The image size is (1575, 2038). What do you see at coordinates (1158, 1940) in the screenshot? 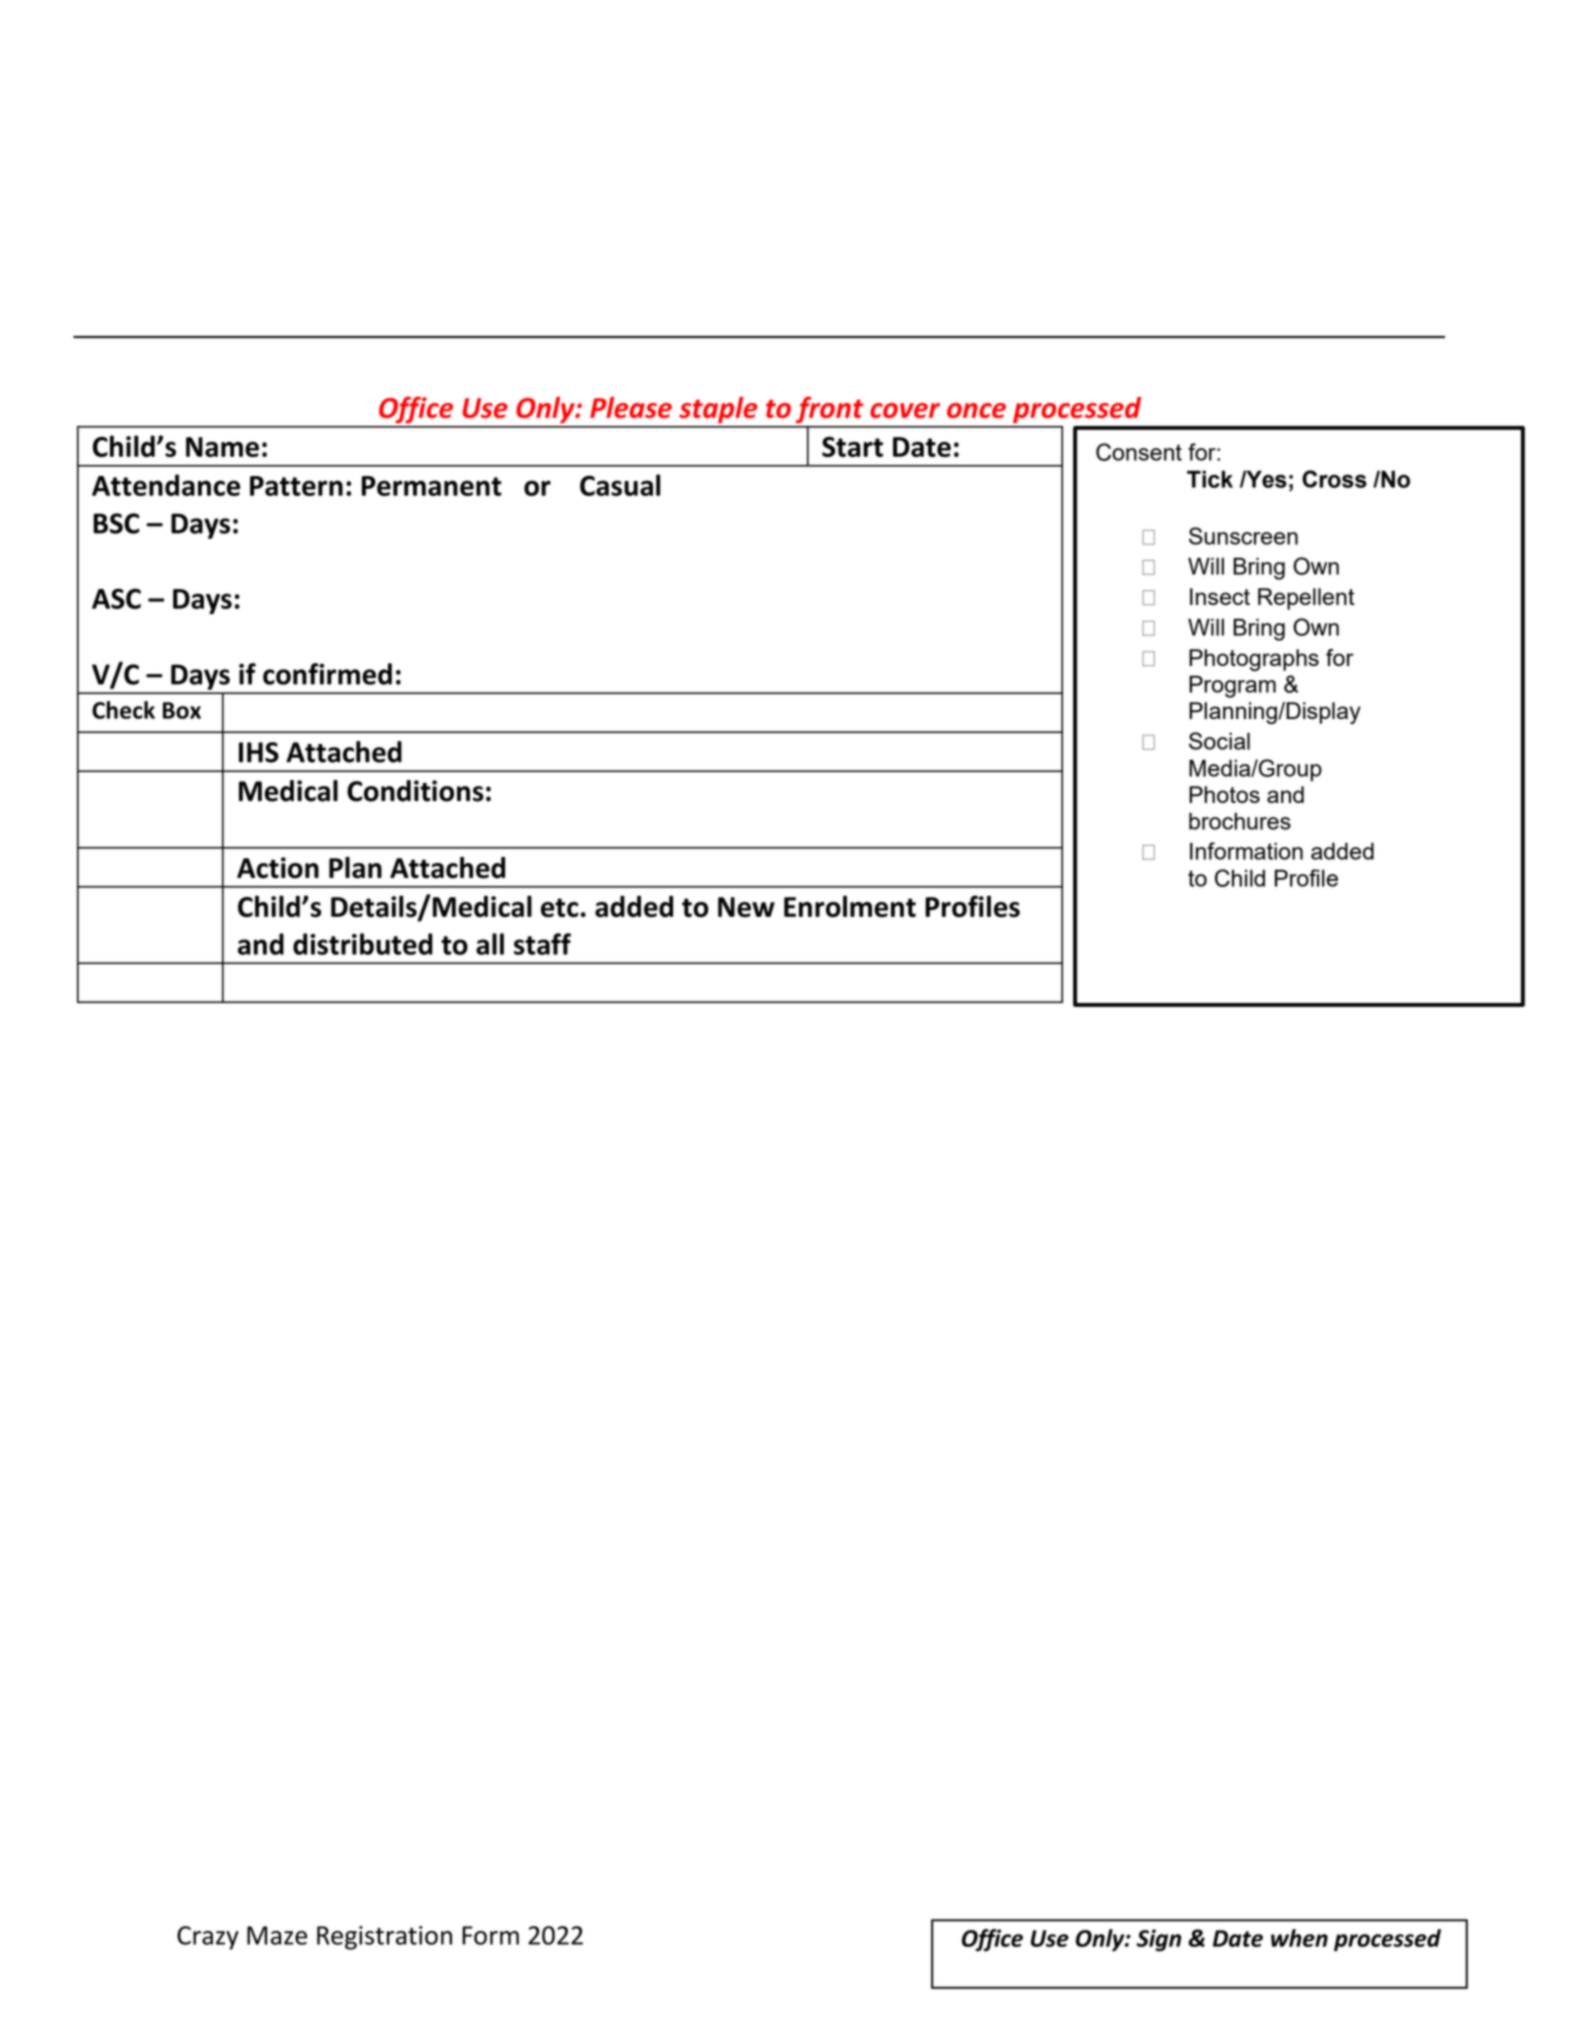
I see `Sign` at bounding box center [1158, 1940].
